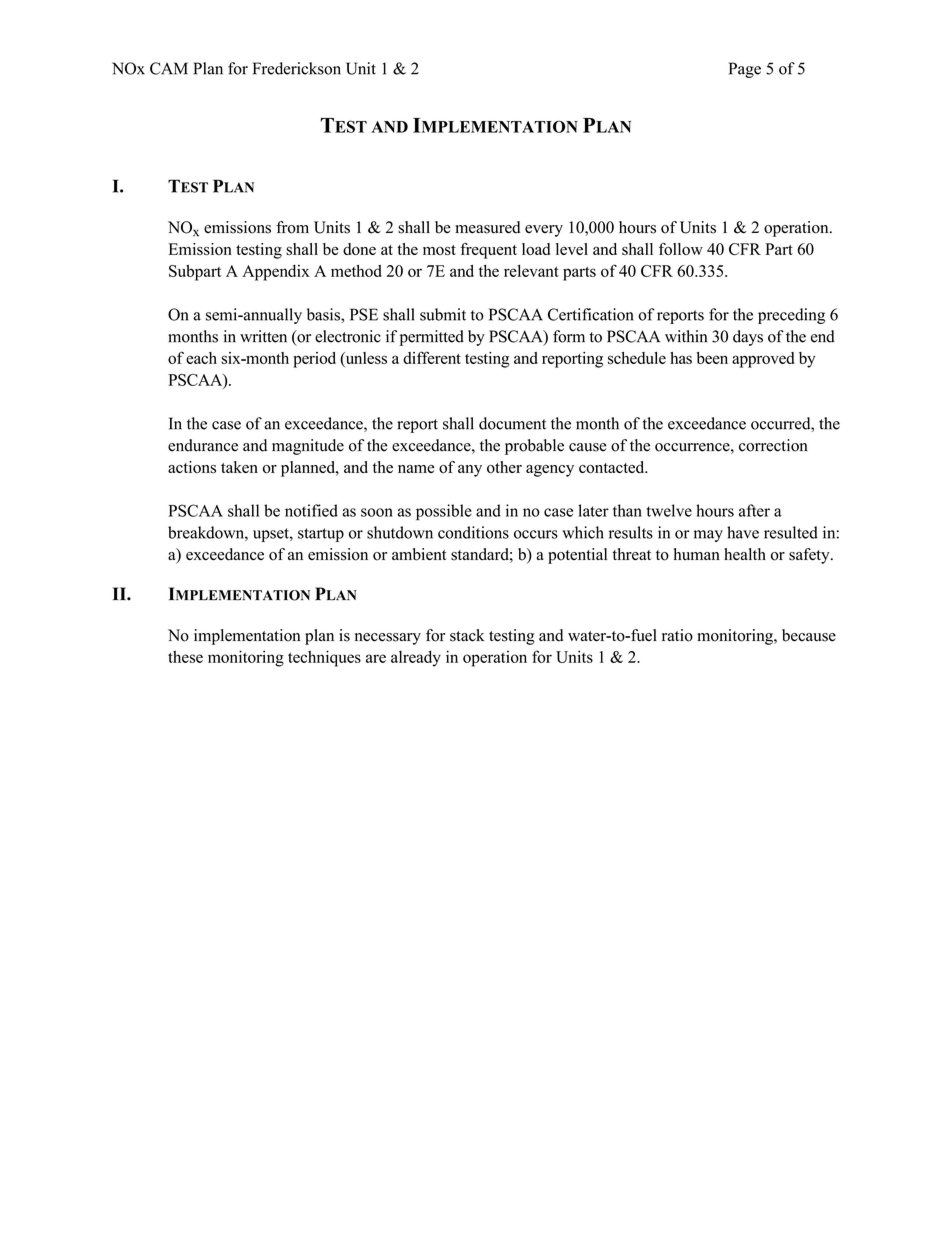 This image has height=1233, width=952. Describe the element at coordinates (276, 273) in the image. I see `Appendix` at that location.
